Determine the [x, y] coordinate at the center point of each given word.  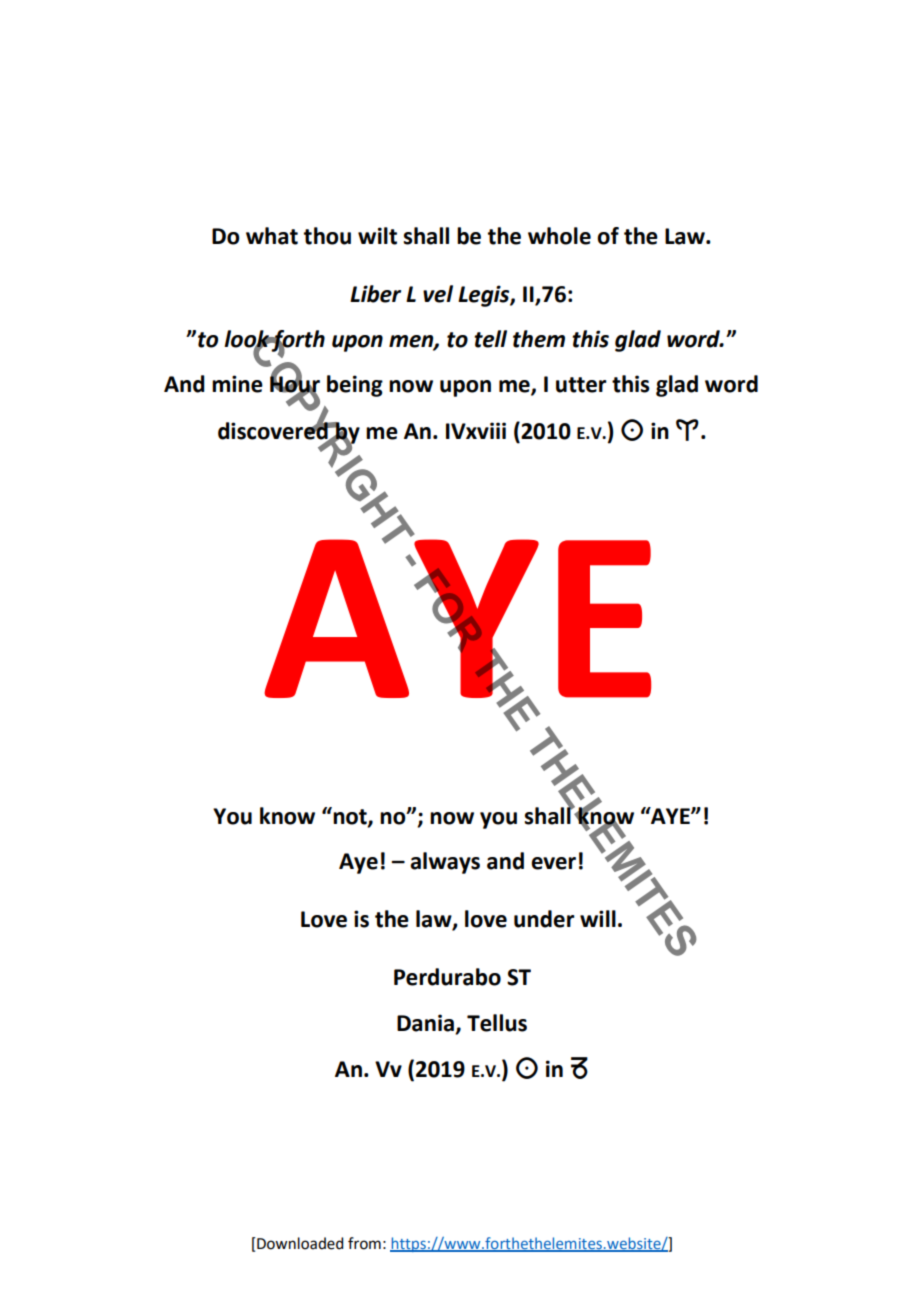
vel [438, 294]
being [355, 386]
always [445, 863]
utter [581, 385]
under [544, 919]
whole [559, 236]
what [272, 236]
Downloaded [299, 1243]
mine [237, 384]
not [350, 817]
